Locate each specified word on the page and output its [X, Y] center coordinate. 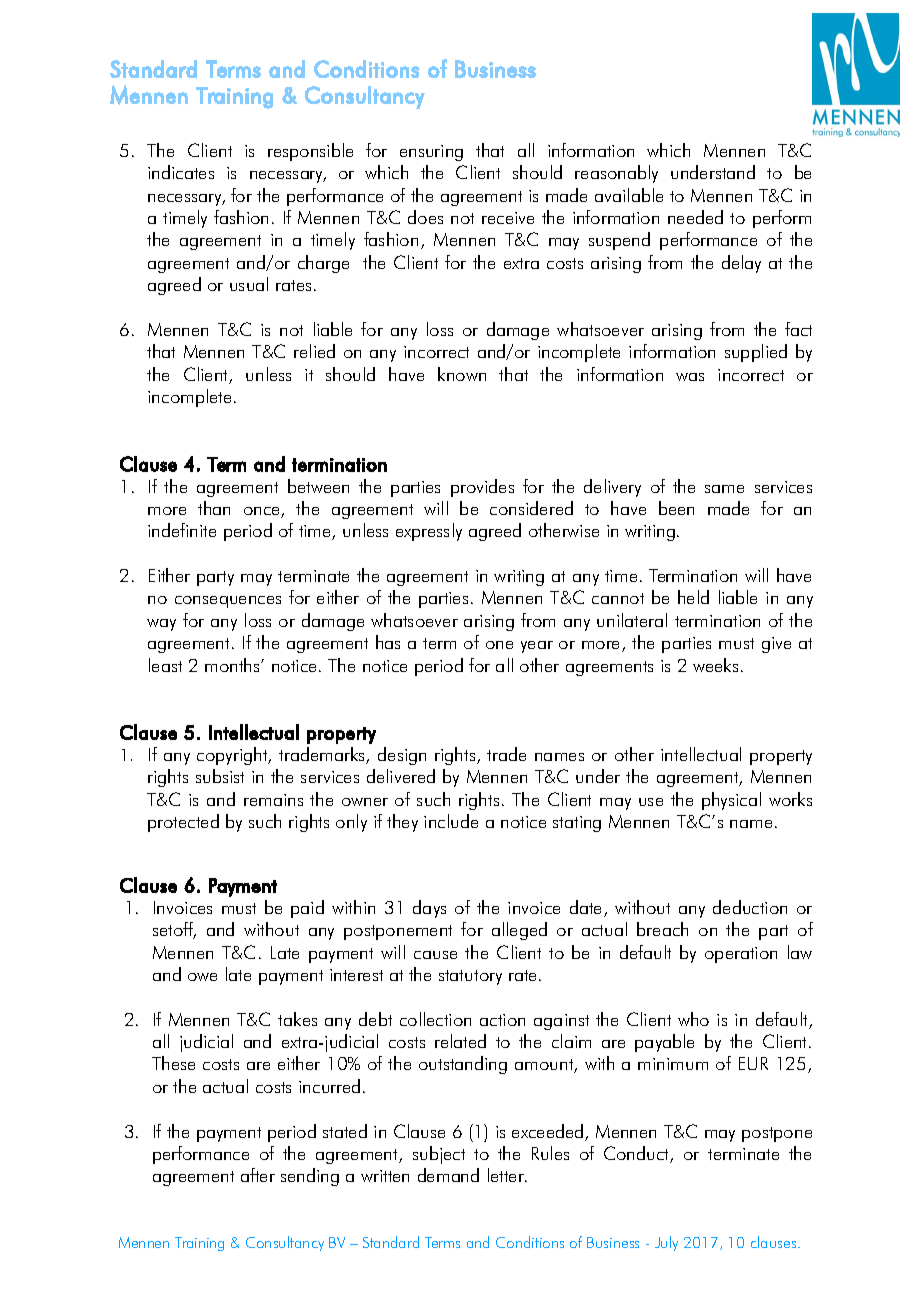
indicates [181, 172]
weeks [715, 665]
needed [695, 217]
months [233, 665]
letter [507, 1175]
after [258, 1175]
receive [508, 218]
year [537, 647]
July [666, 1243]
